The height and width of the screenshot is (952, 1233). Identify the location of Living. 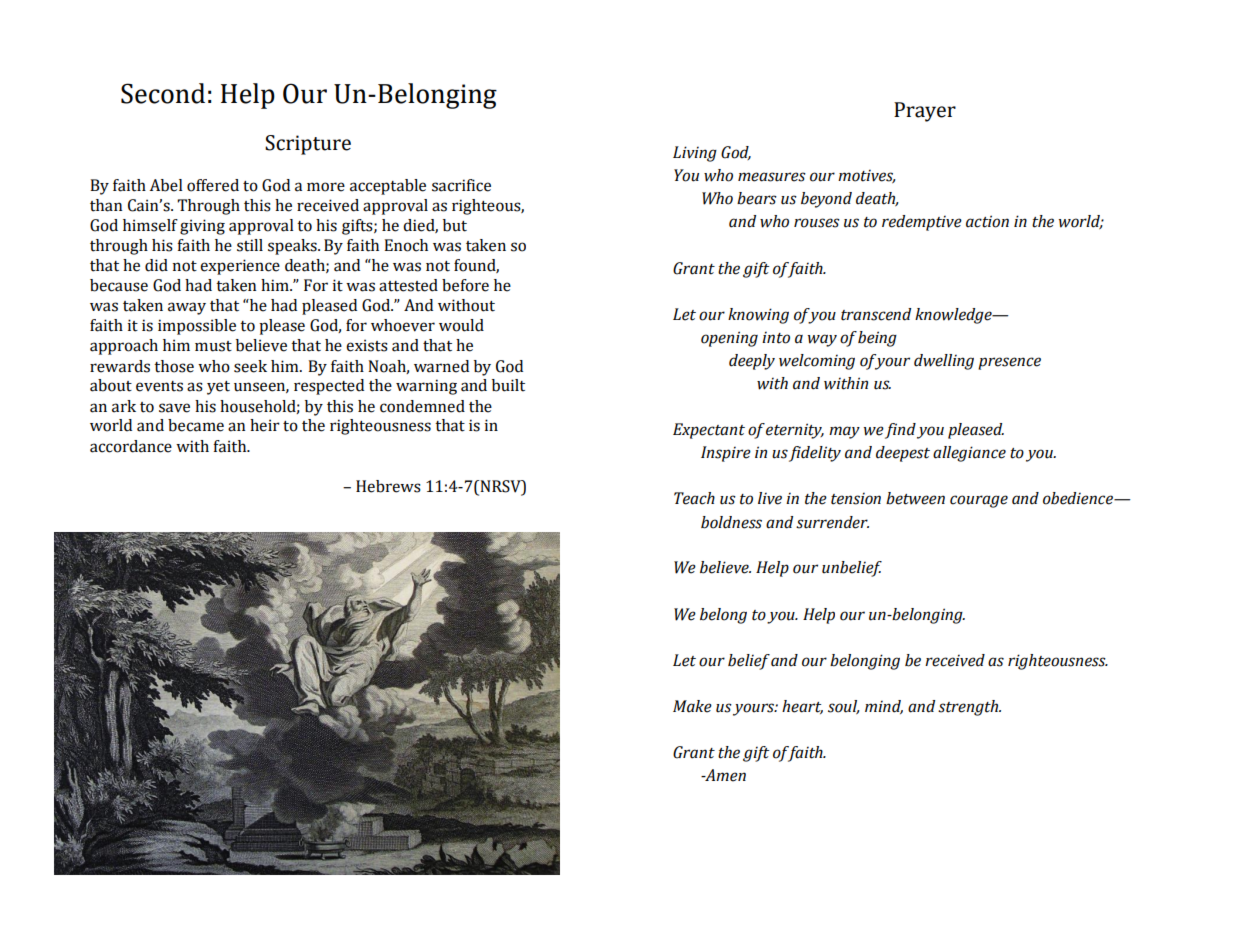
(695, 154).
